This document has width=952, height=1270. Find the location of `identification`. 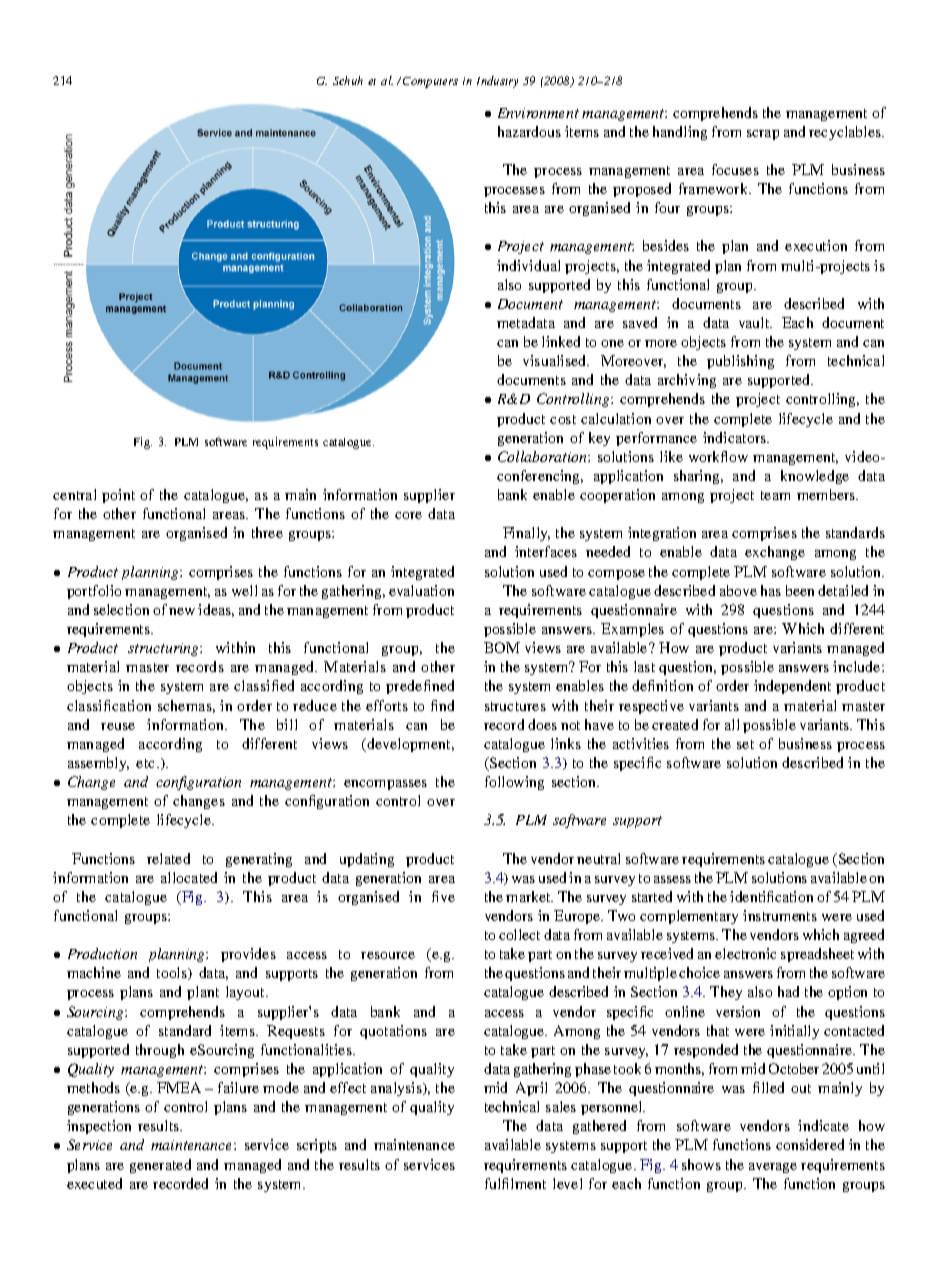

identification is located at coordinates (771, 896).
